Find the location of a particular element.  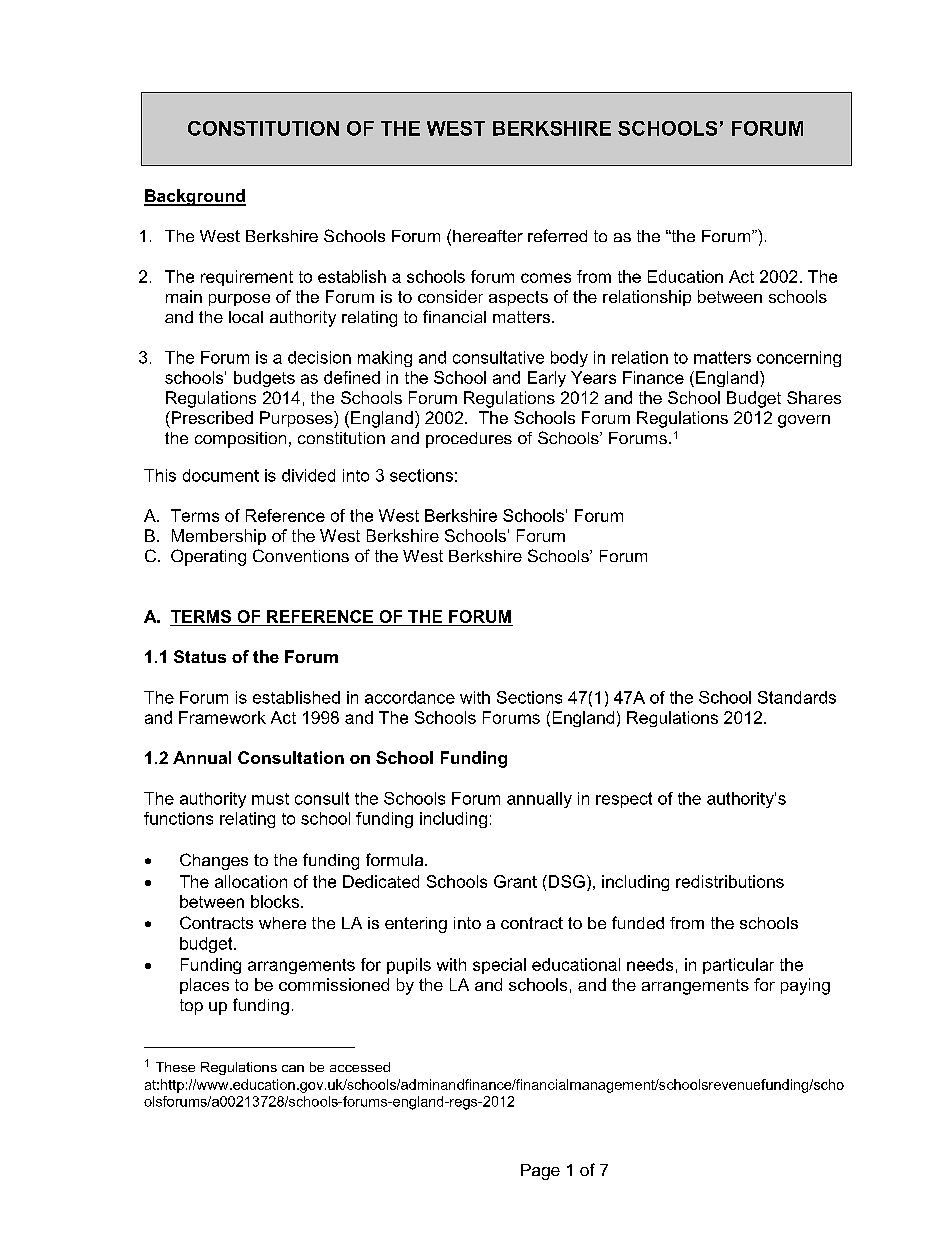

accordance is located at coordinates (410, 697).
